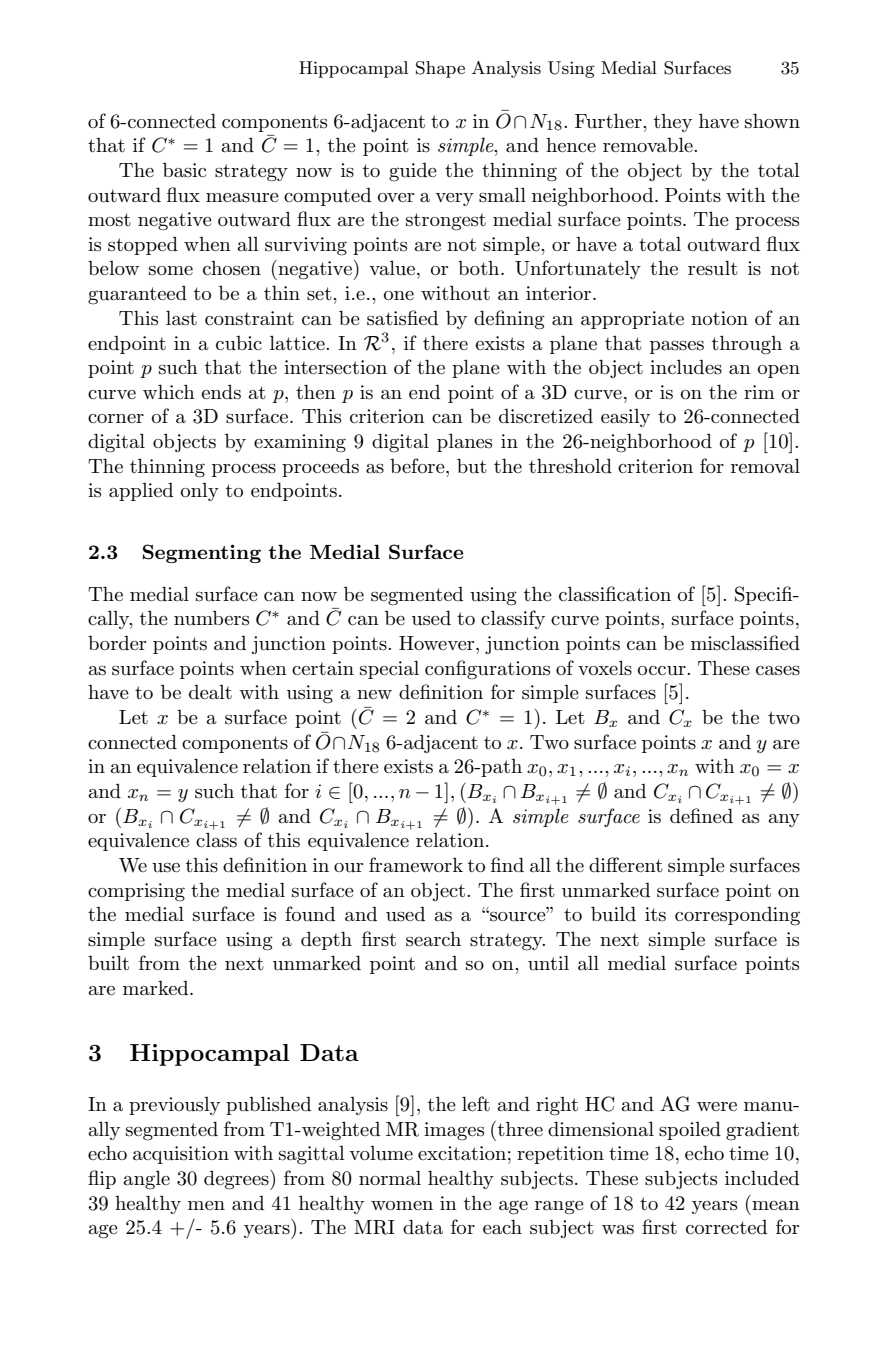  I want to click on which, so click(169, 391).
